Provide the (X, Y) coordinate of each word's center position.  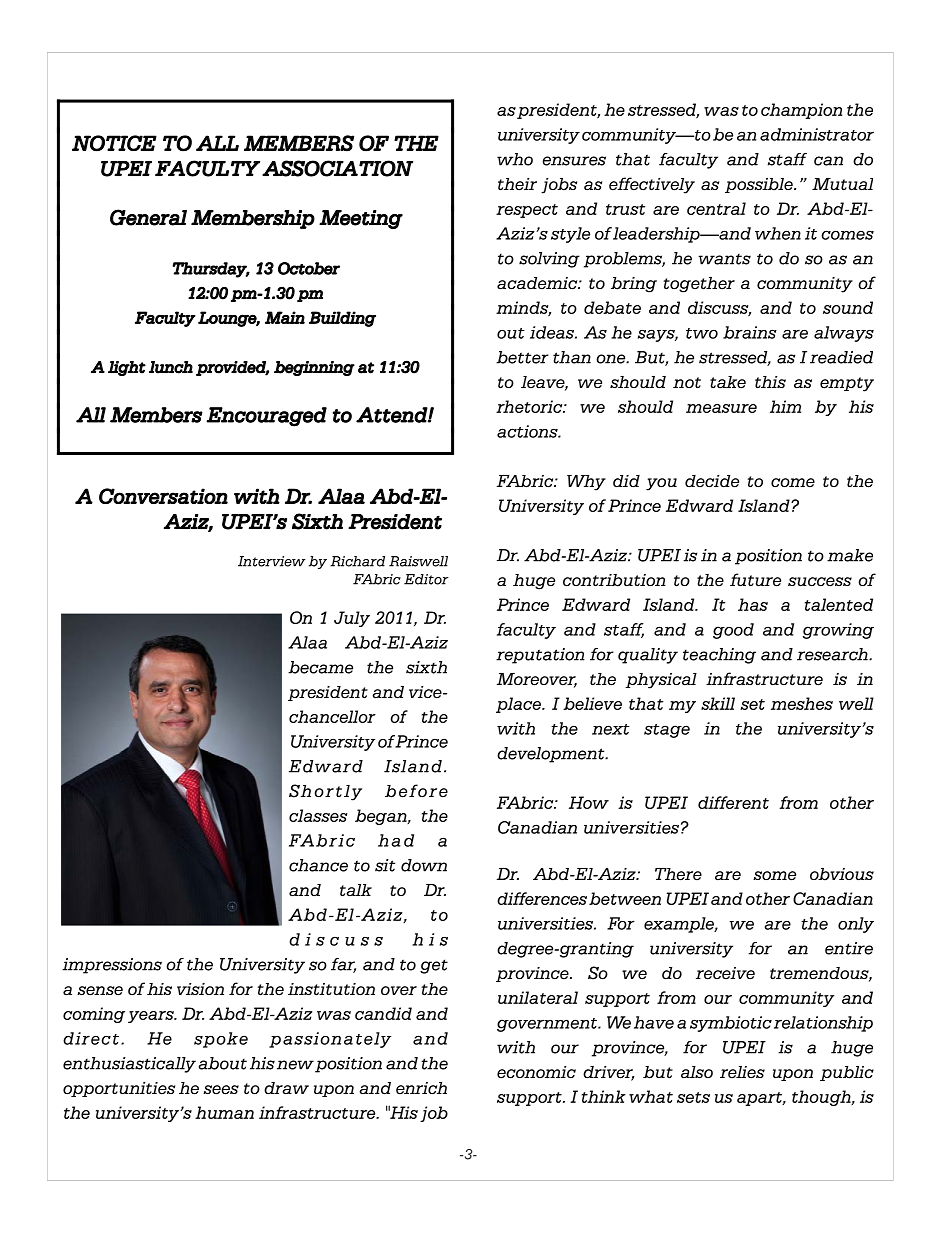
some (774, 876)
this (770, 382)
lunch (171, 367)
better (522, 357)
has (753, 604)
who (515, 159)
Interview (272, 561)
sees (221, 1090)
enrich (421, 1088)
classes (318, 815)
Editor (426, 579)
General (148, 217)
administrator (817, 134)
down (424, 865)
